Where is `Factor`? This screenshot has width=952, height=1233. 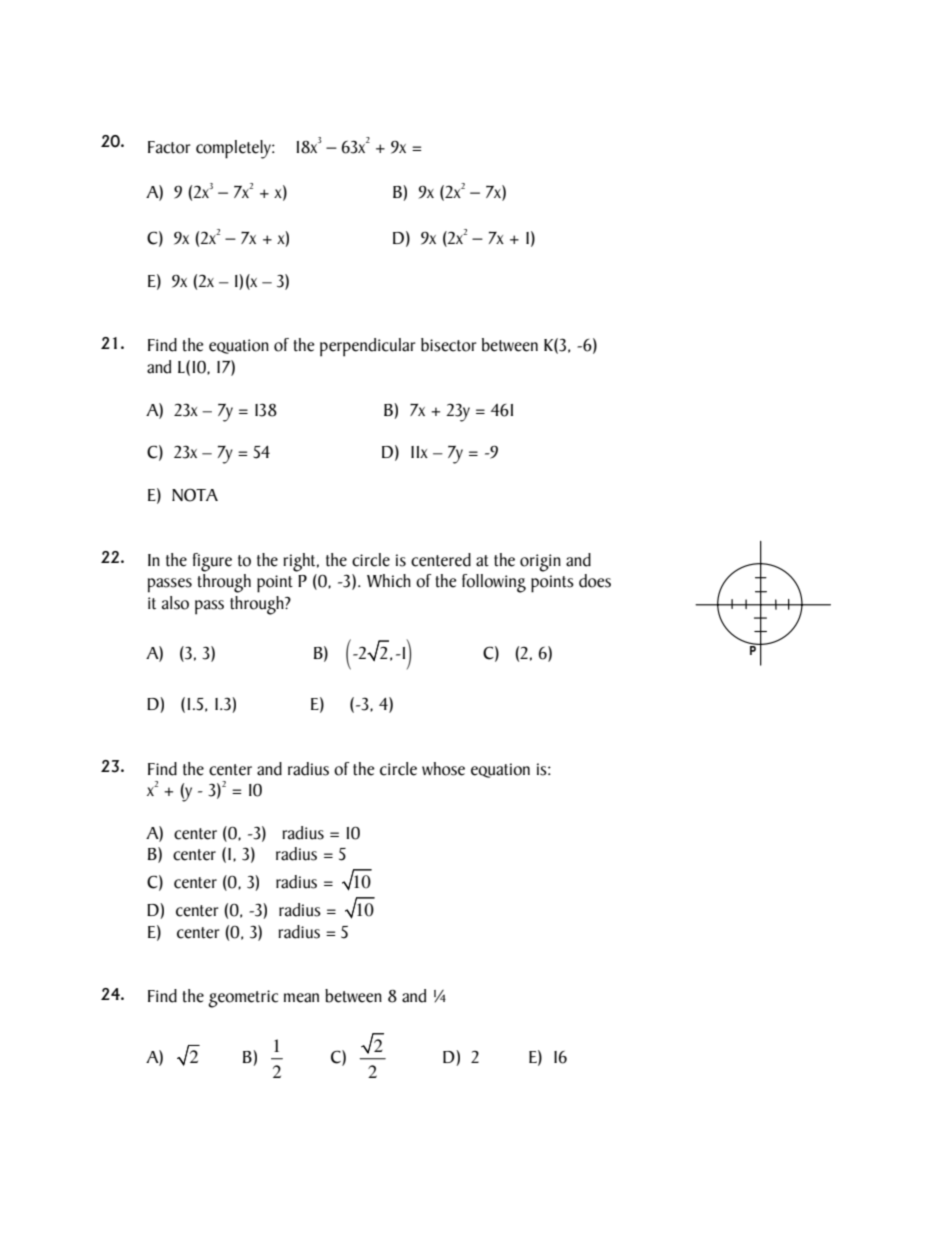
Factor is located at coordinates (169, 147).
